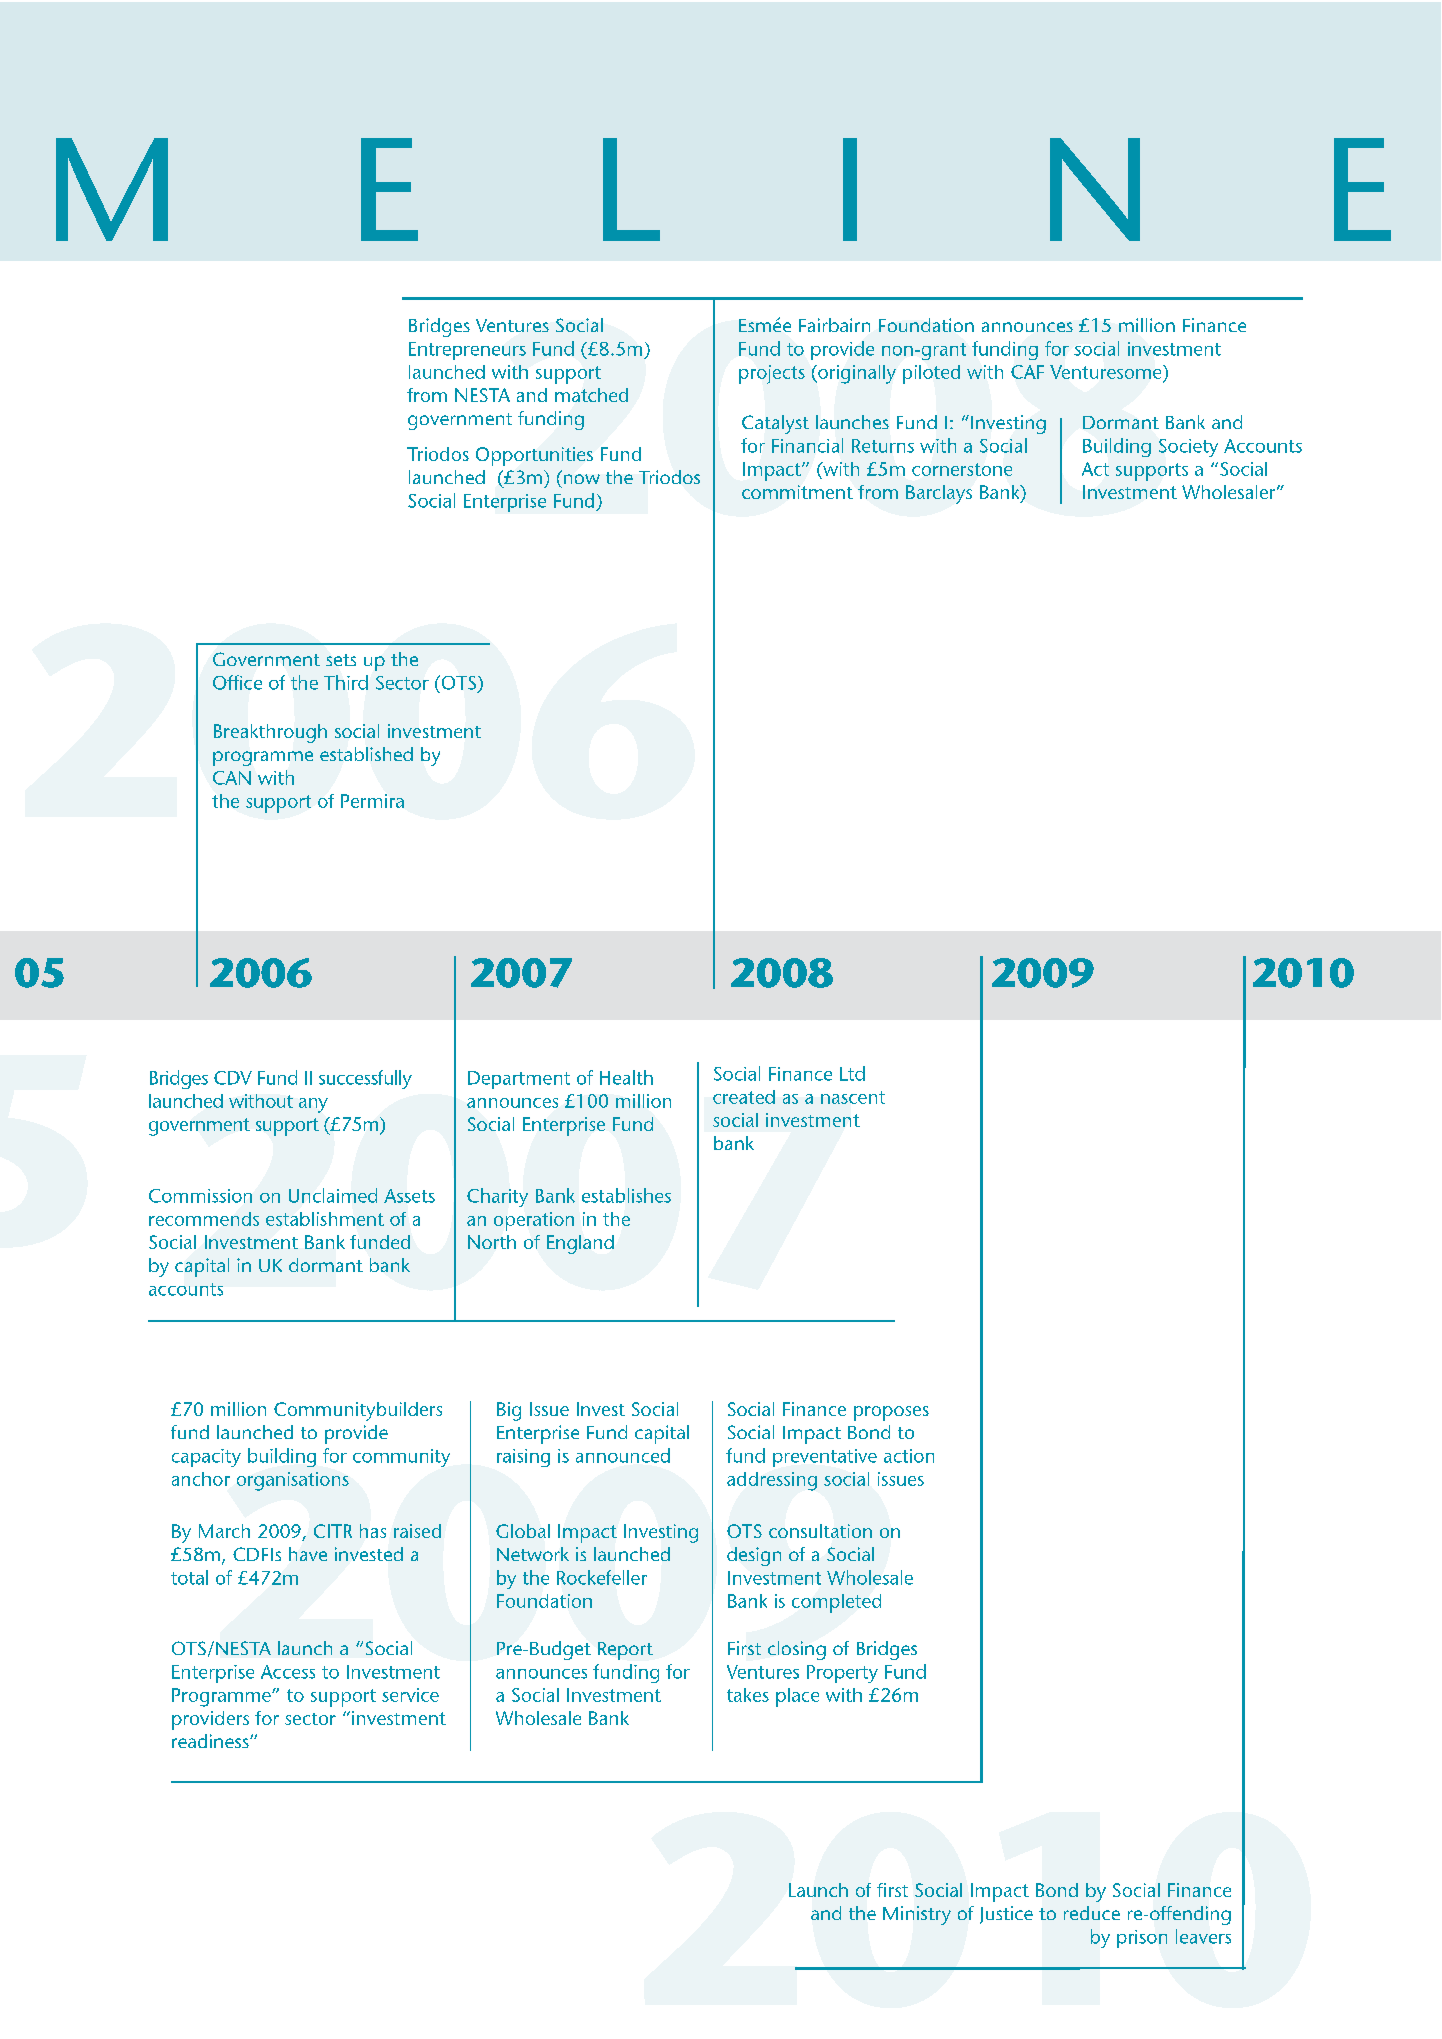  I want to click on readiness, so click(211, 1741).
